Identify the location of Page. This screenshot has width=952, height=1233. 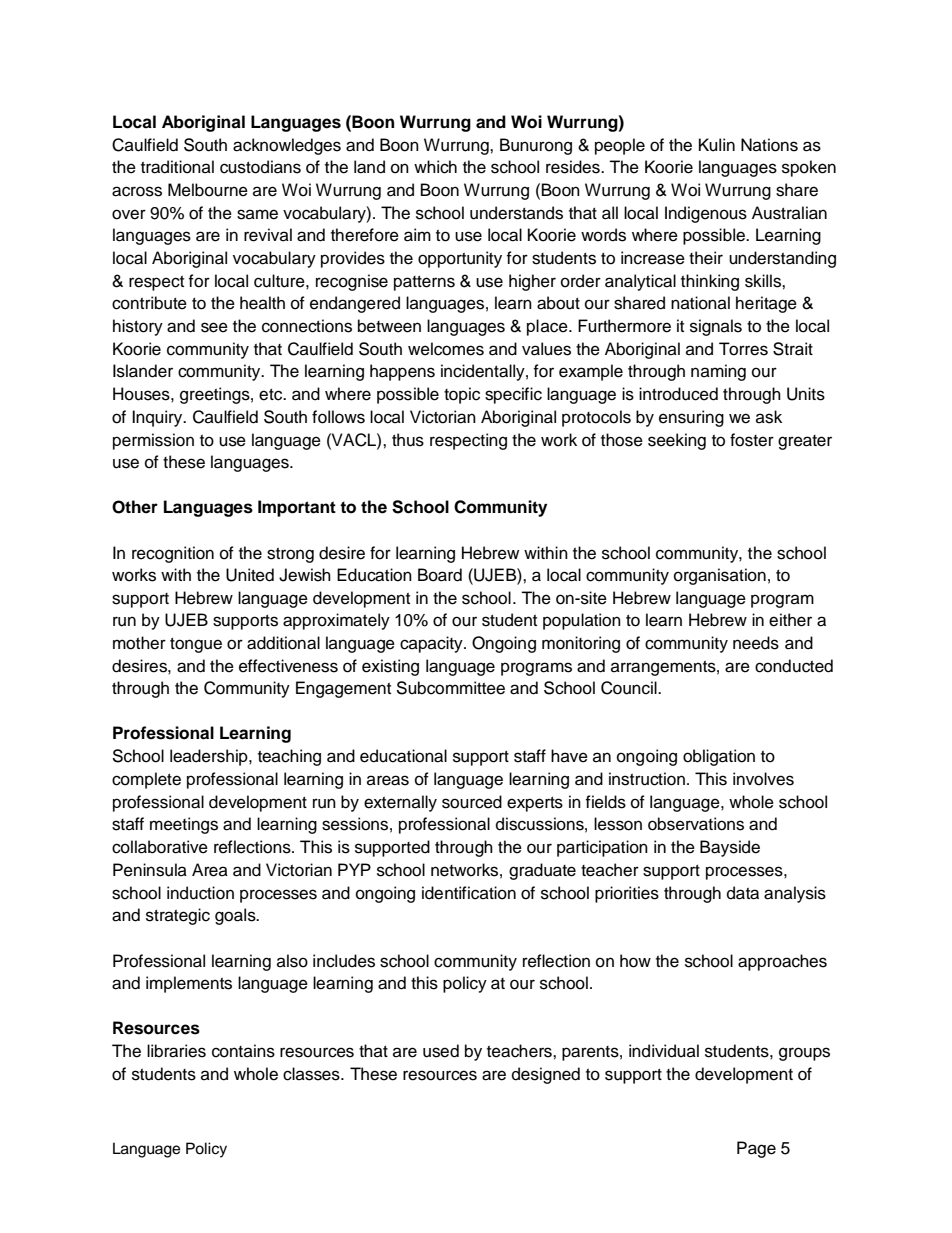
(756, 1149).
